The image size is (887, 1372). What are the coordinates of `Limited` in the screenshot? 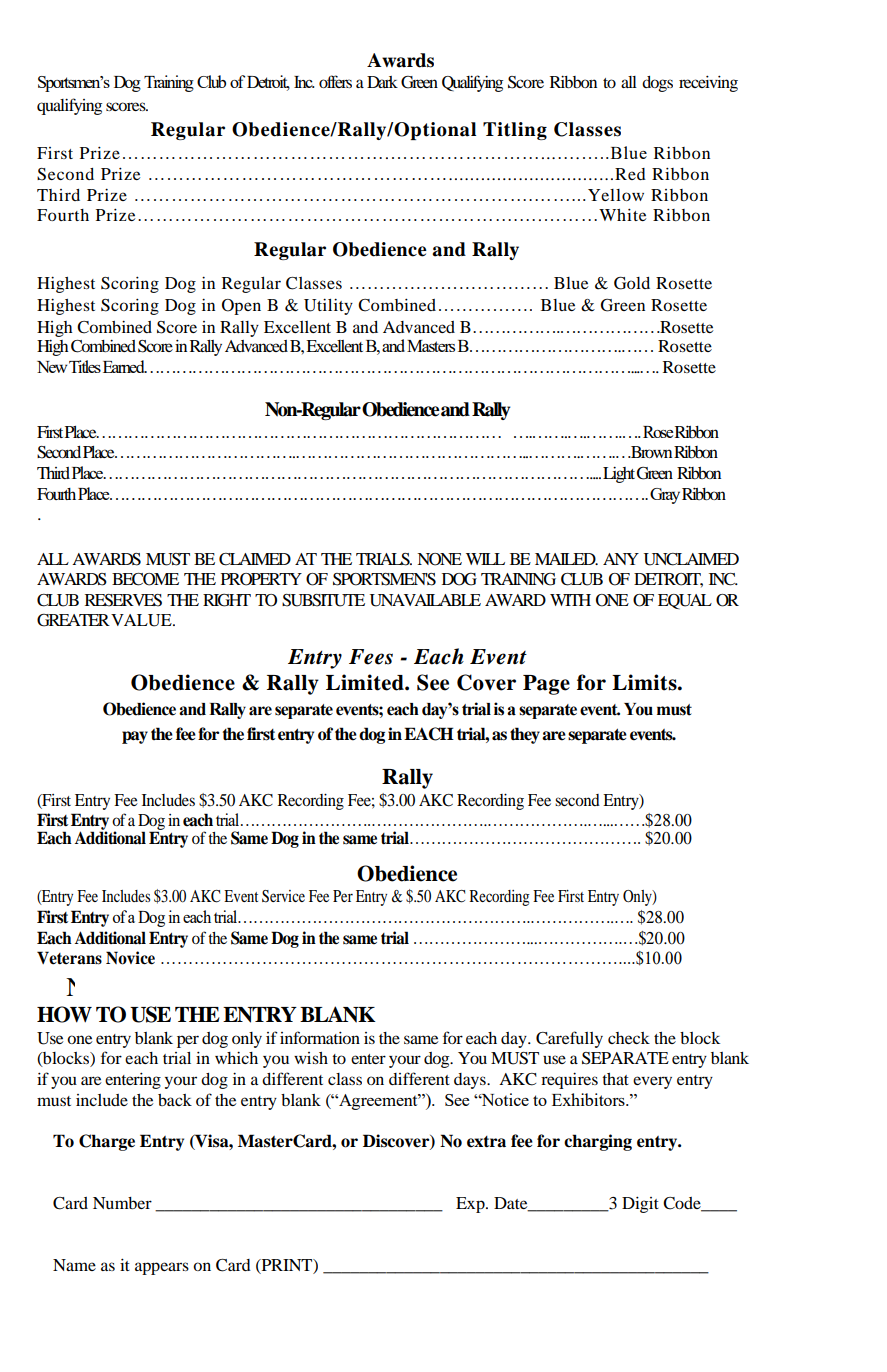 It's located at (366, 682).
